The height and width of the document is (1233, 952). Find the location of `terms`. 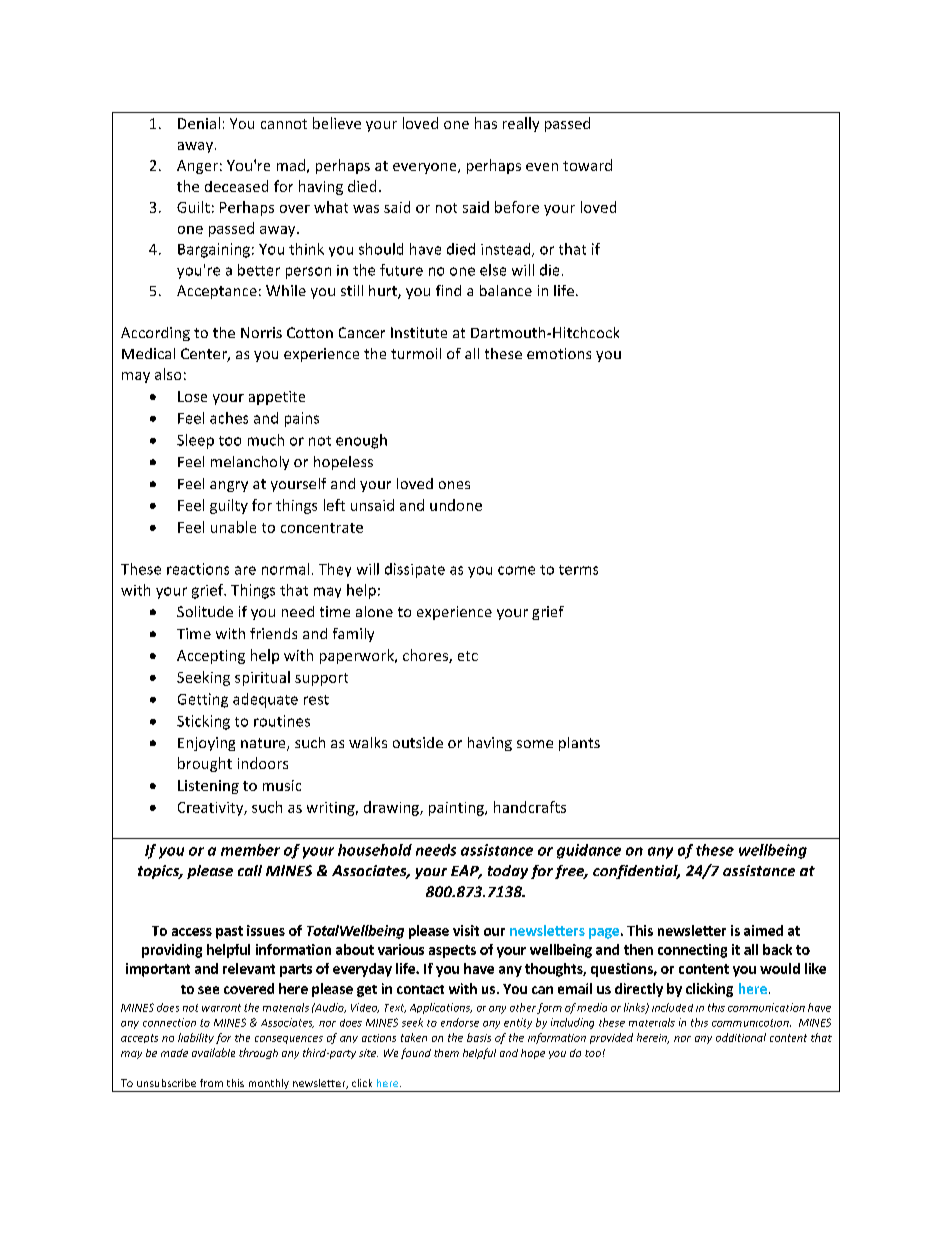

terms is located at coordinates (578, 570).
